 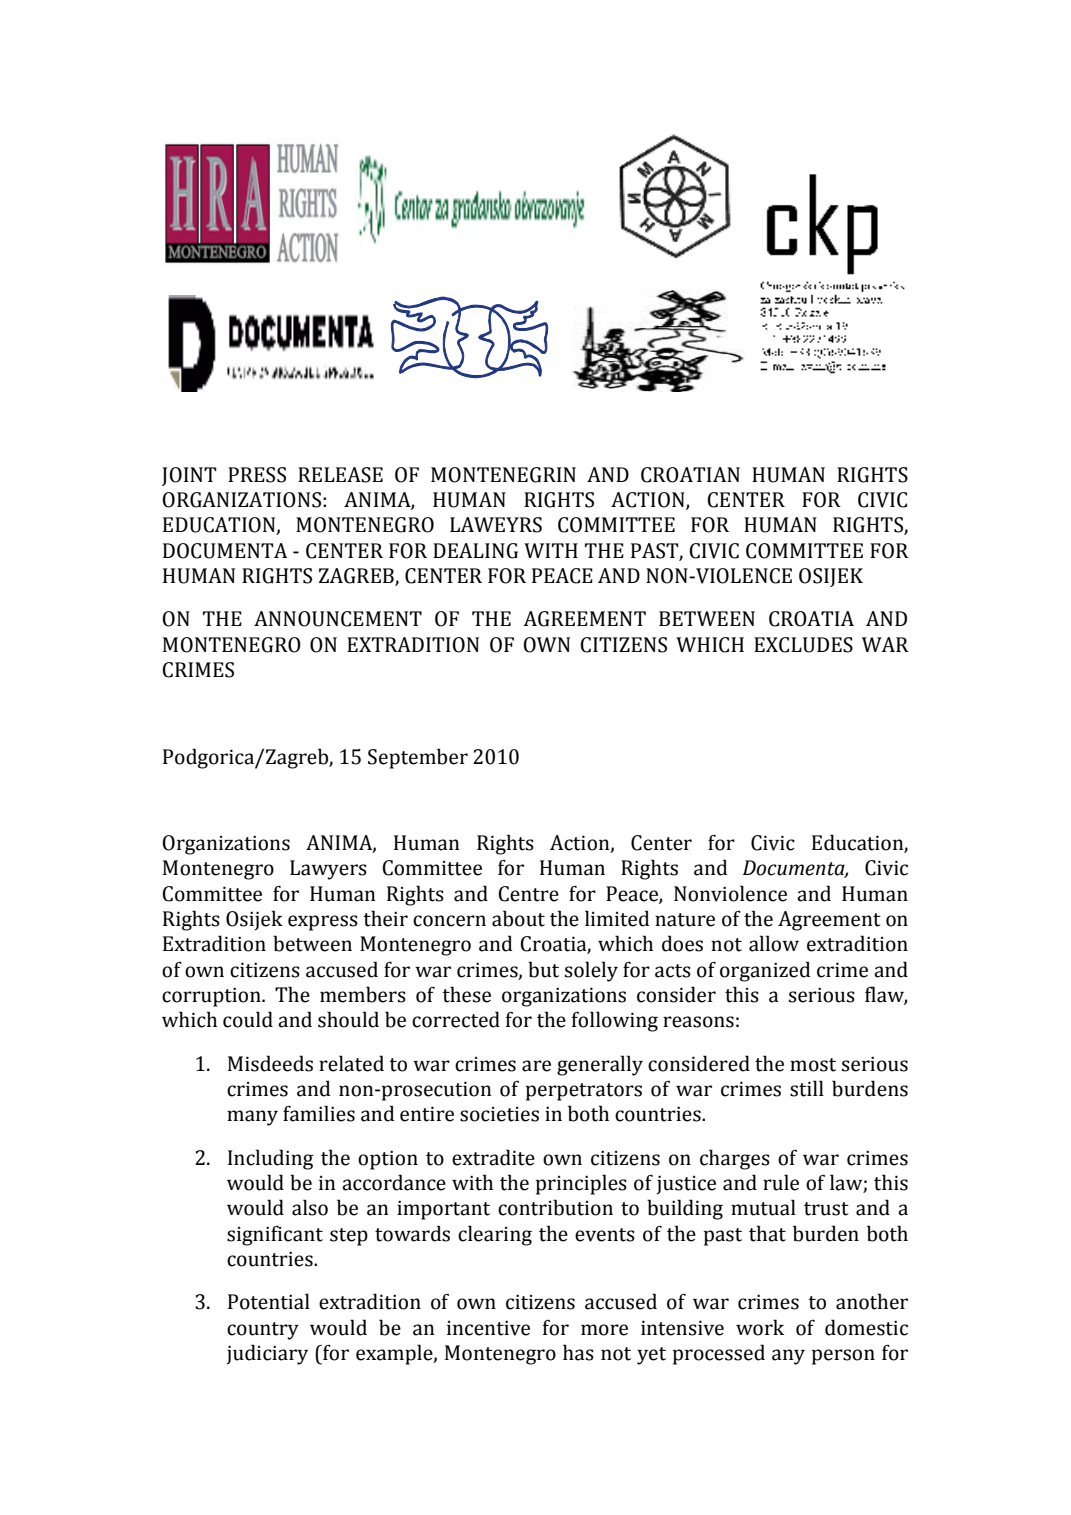 What do you see at coordinates (803, 645) in the document?
I see `EXCLUDES` at bounding box center [803, 645].
